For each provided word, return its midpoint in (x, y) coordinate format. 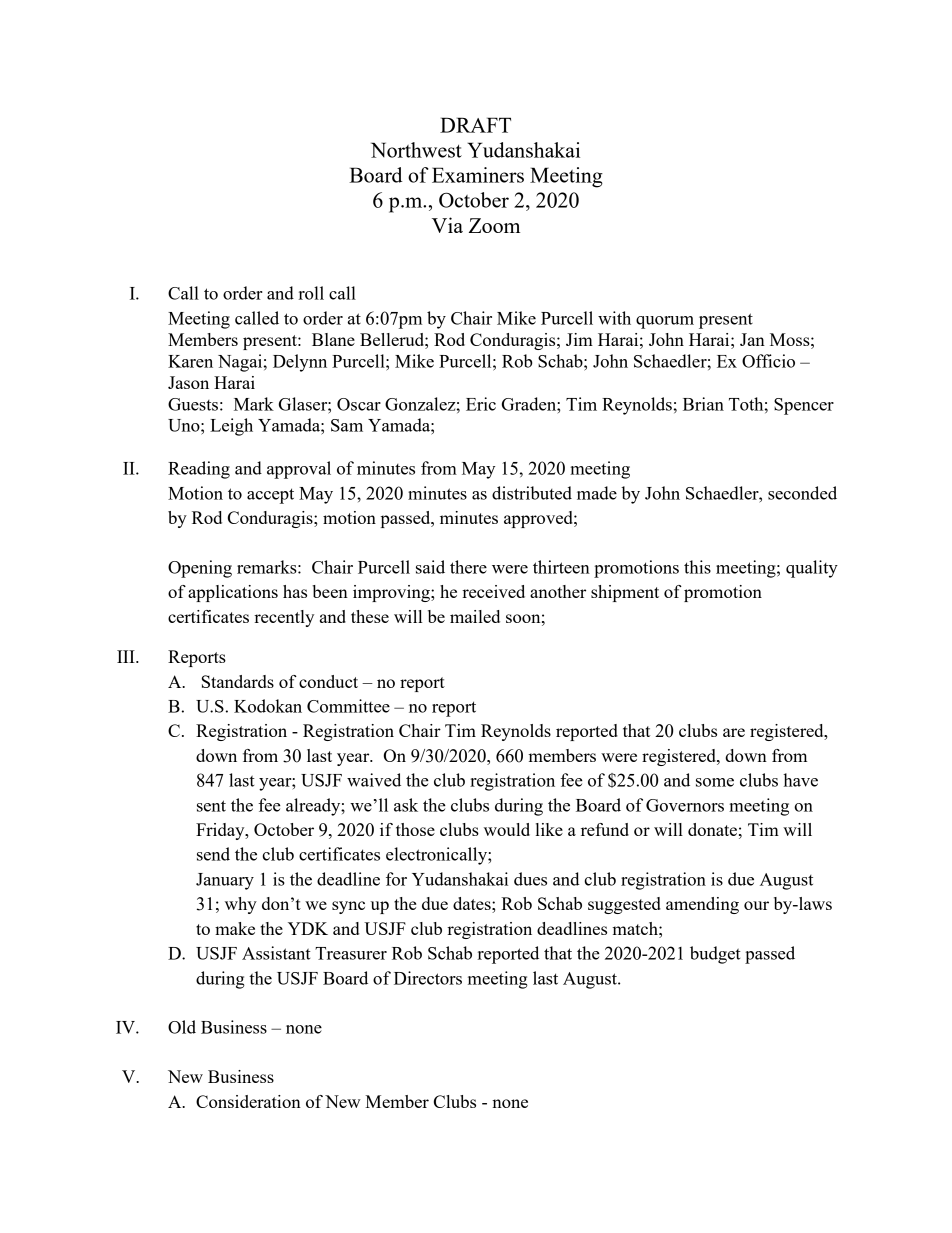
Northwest (416, 150)
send (213, 854)
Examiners (478, 175)
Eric (481, 404)
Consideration (248, 1101)
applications (233, 593)
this (697, 567)
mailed (475, 616)
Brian (703, 404)
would (507, 829)
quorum (665, 322)
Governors (685, 805)
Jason (188, 382)
